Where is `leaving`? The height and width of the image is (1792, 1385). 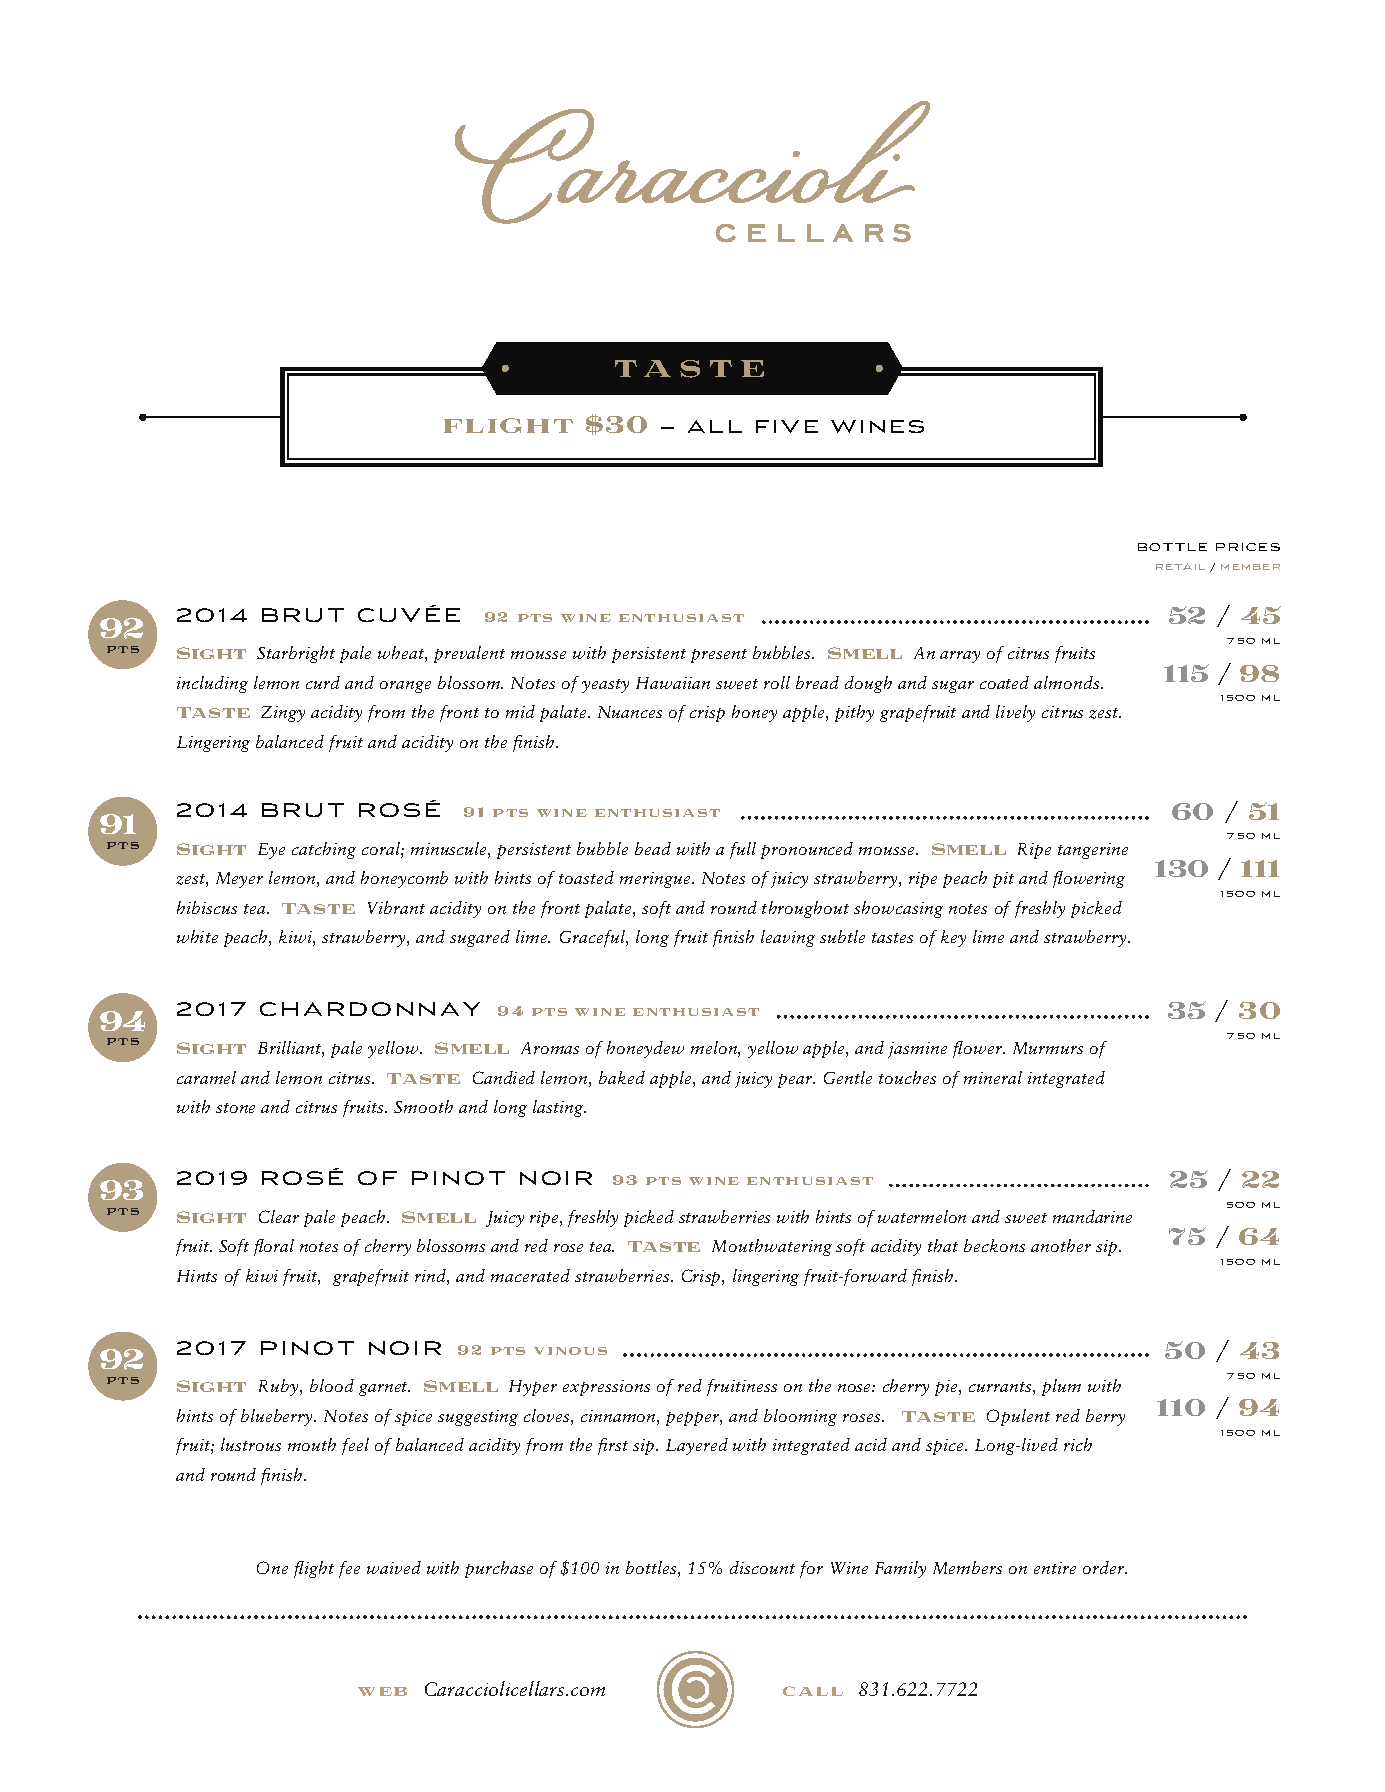
leaving is located at coordinates (788, 938).
